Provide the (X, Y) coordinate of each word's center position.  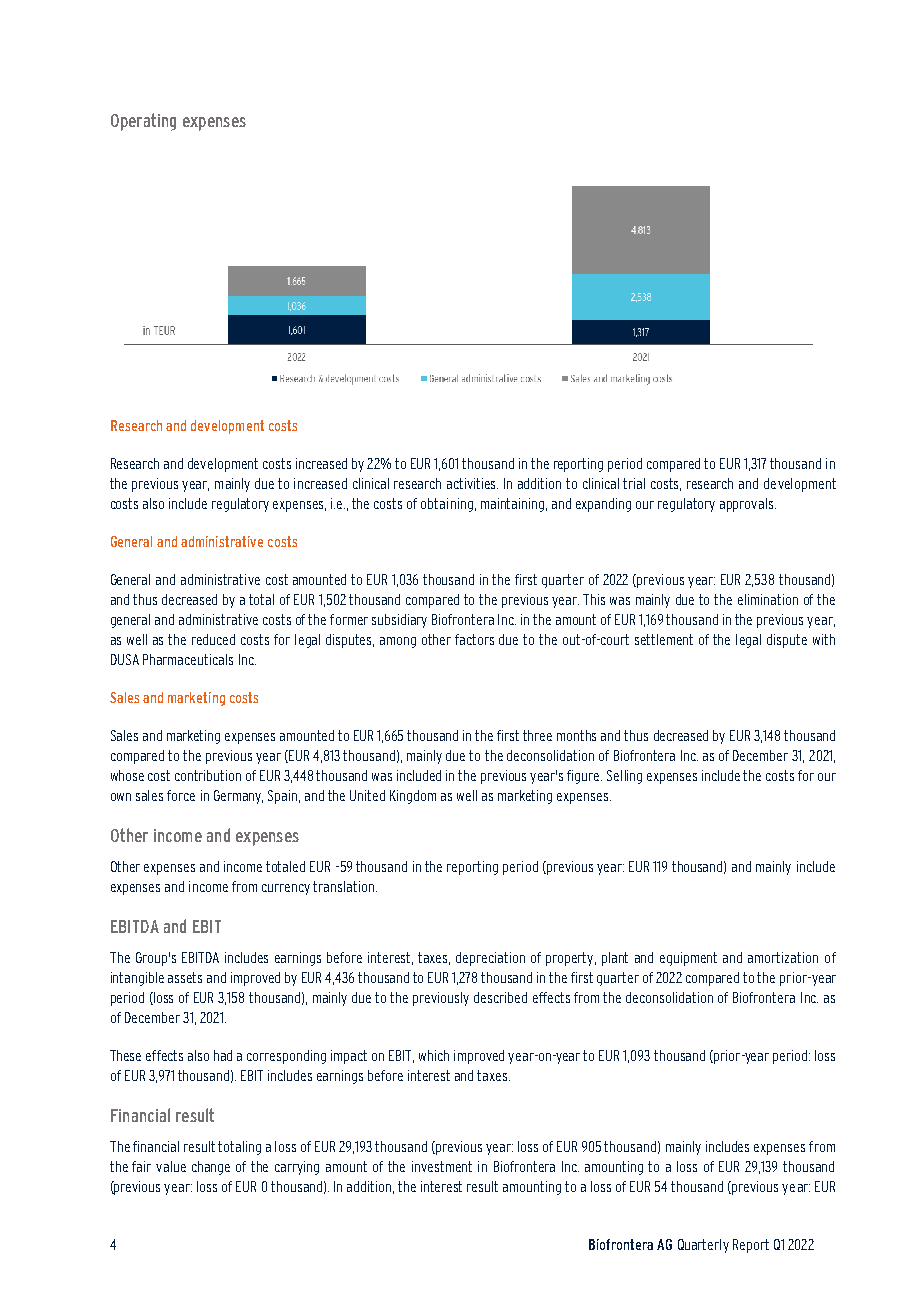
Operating (143, 122)
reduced (213, 639)
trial (634, 483)
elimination (768, 599)
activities (472, 483)
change (211, 1168)
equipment (688, 959)
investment (442, 1166)
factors (474, 639)
